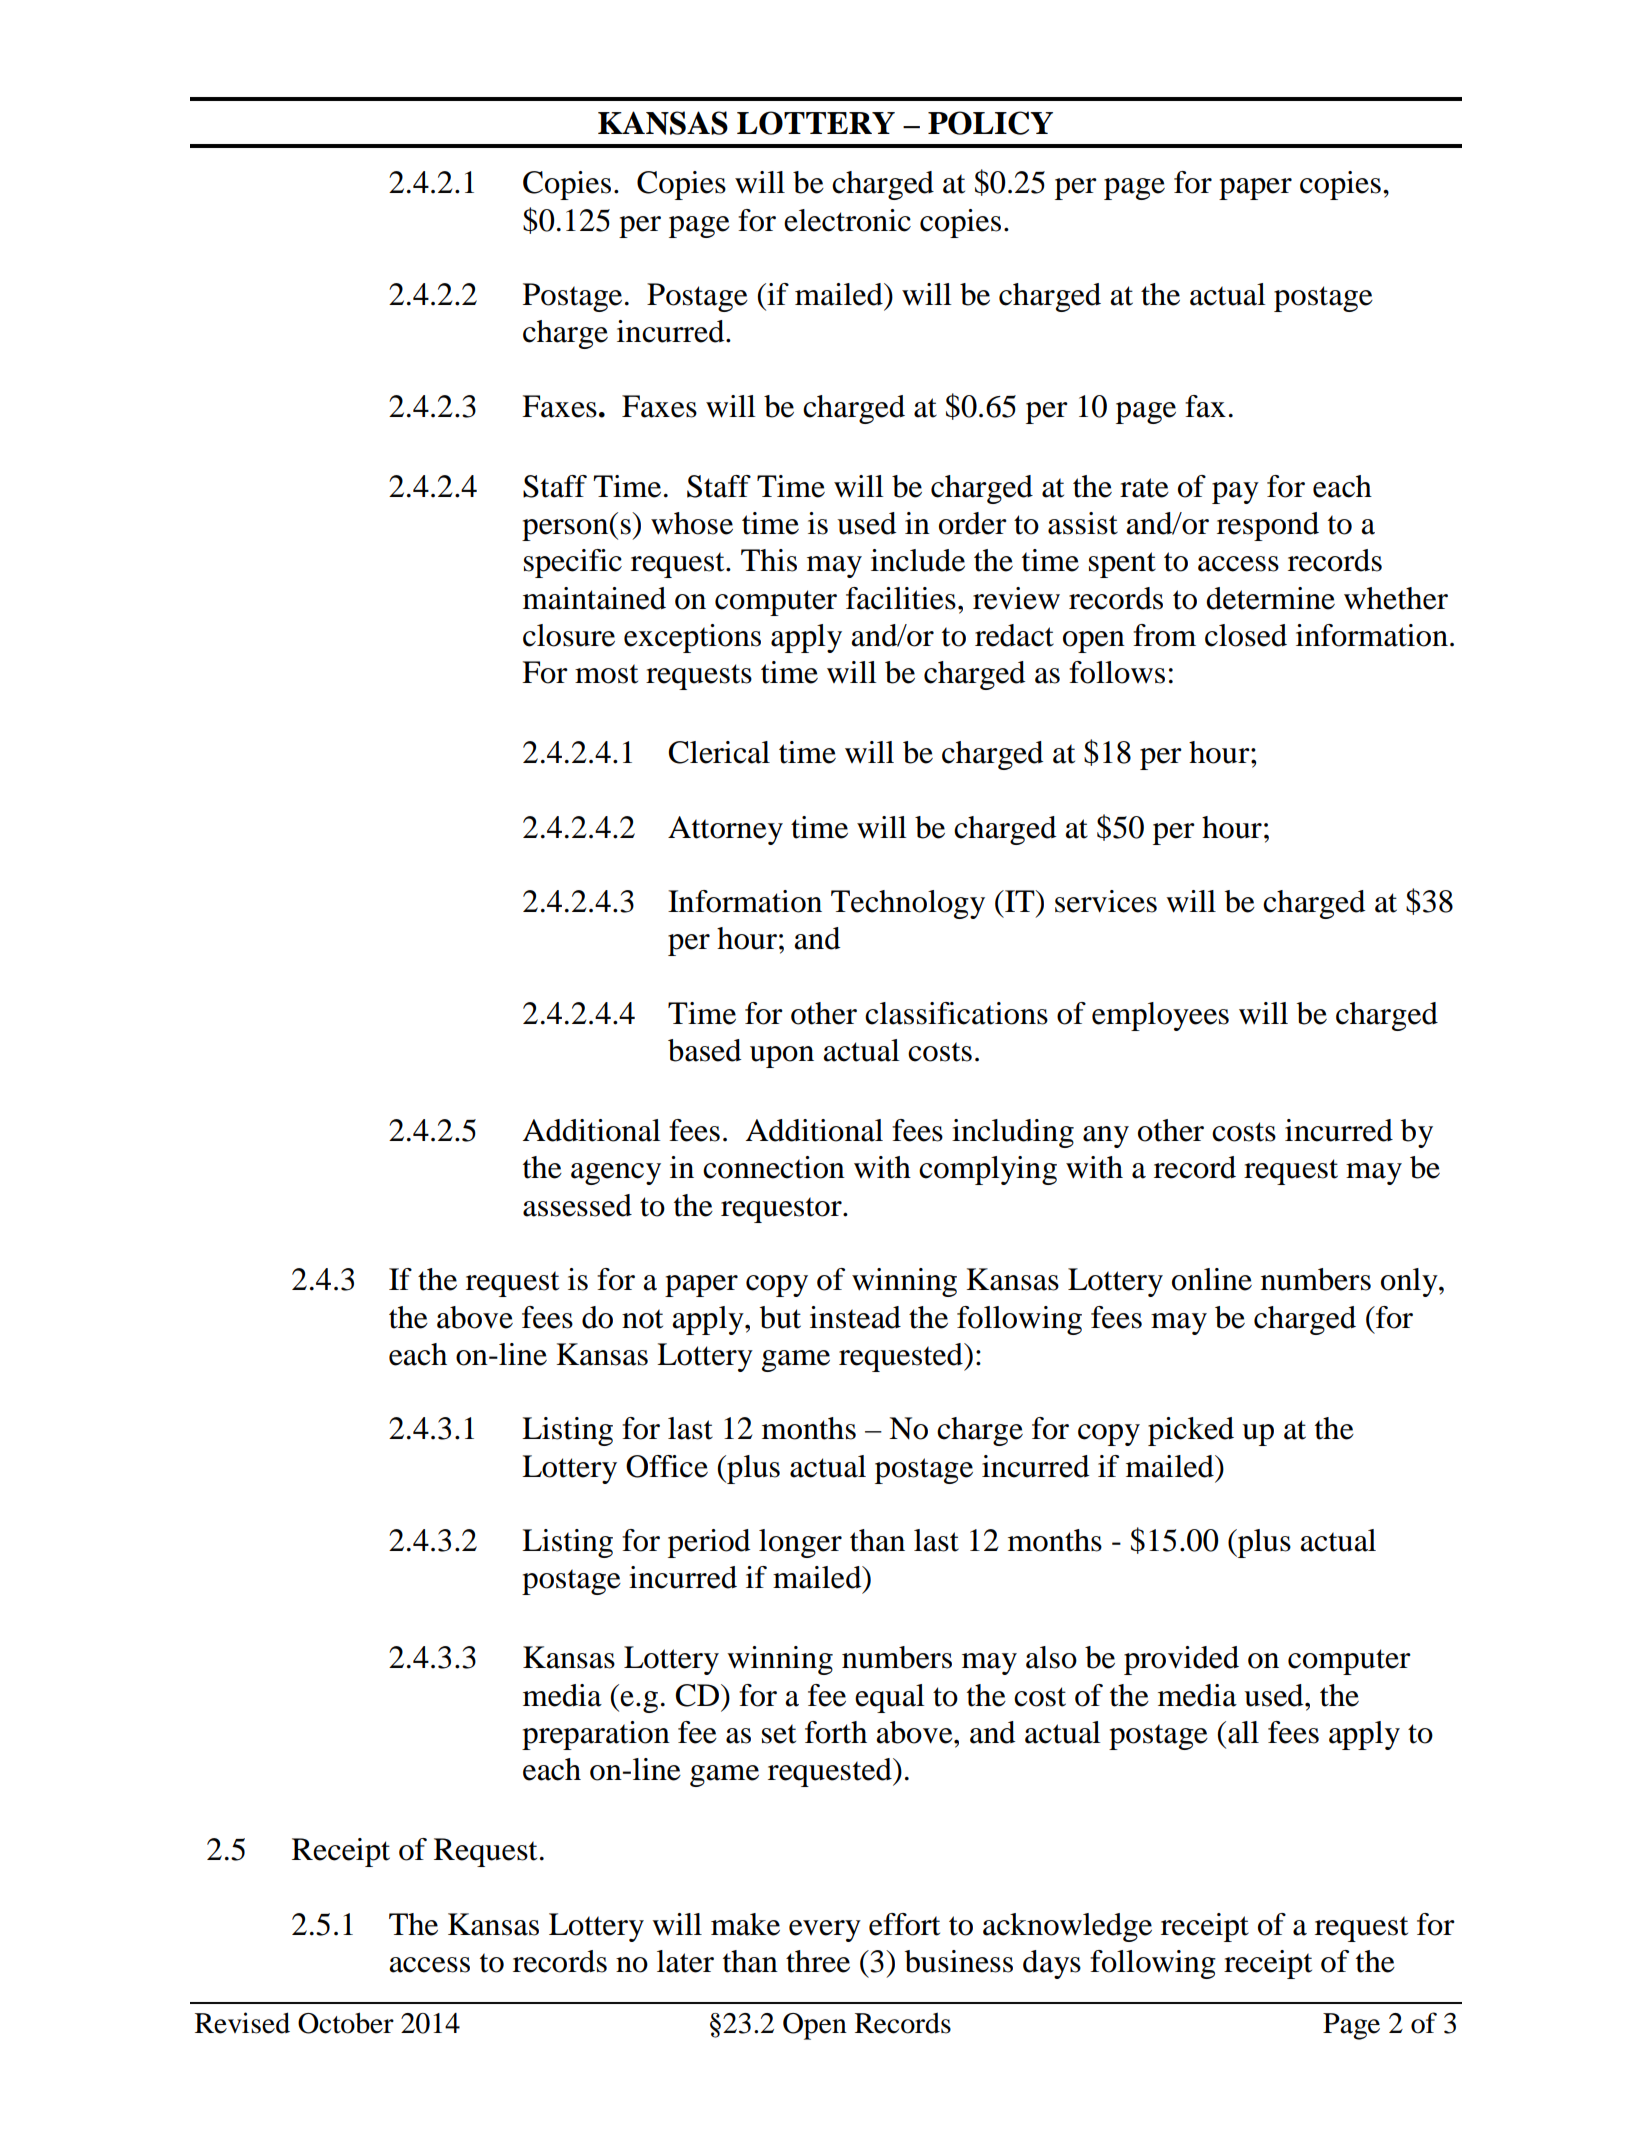 This document has height=2138, width=1652. What do you see at coordinates (1246, 635) in the document?
I see `closed` at bounding box center [1246, 635].
